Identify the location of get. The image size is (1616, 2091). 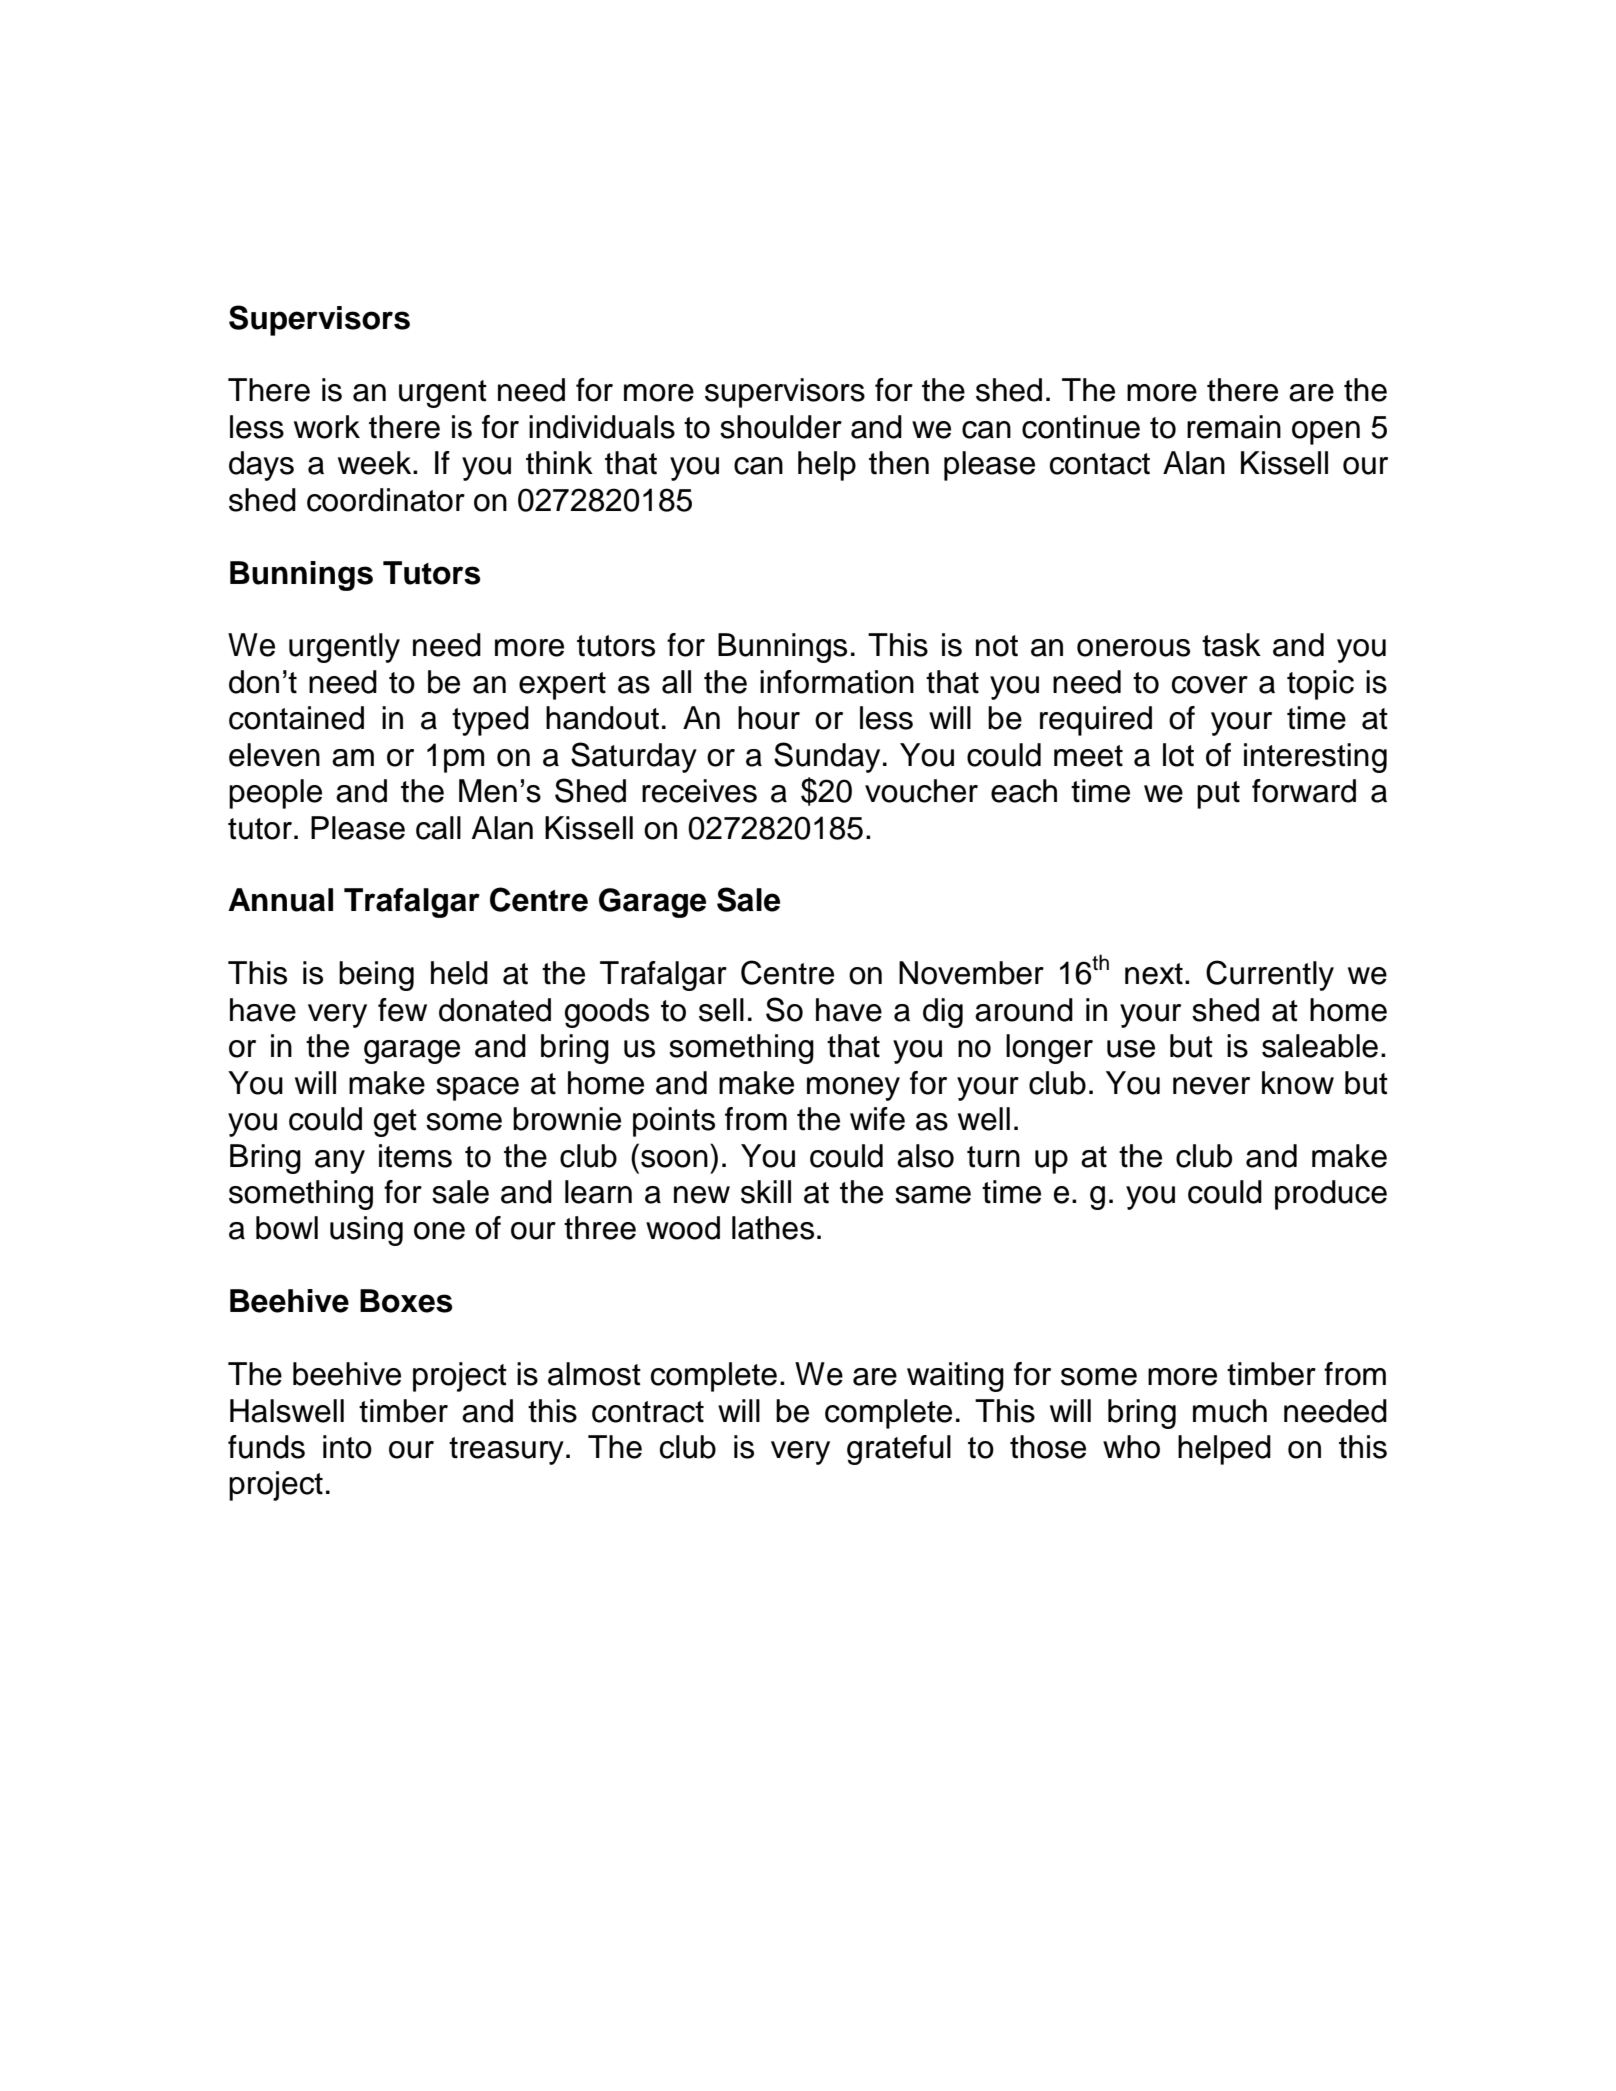
(395, 1123).
